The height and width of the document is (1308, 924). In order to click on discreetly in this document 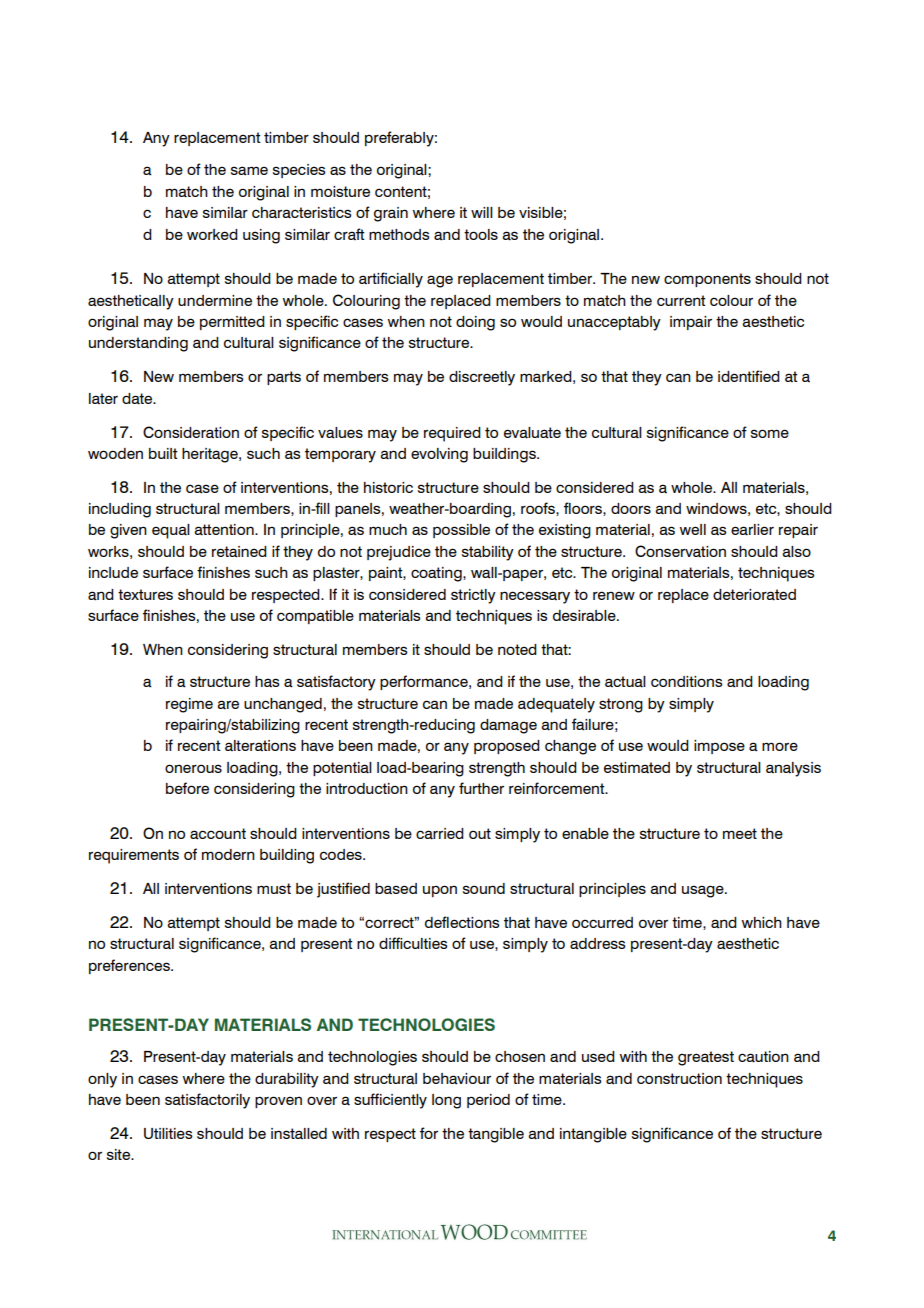, I will do `click(482, 378)`.
